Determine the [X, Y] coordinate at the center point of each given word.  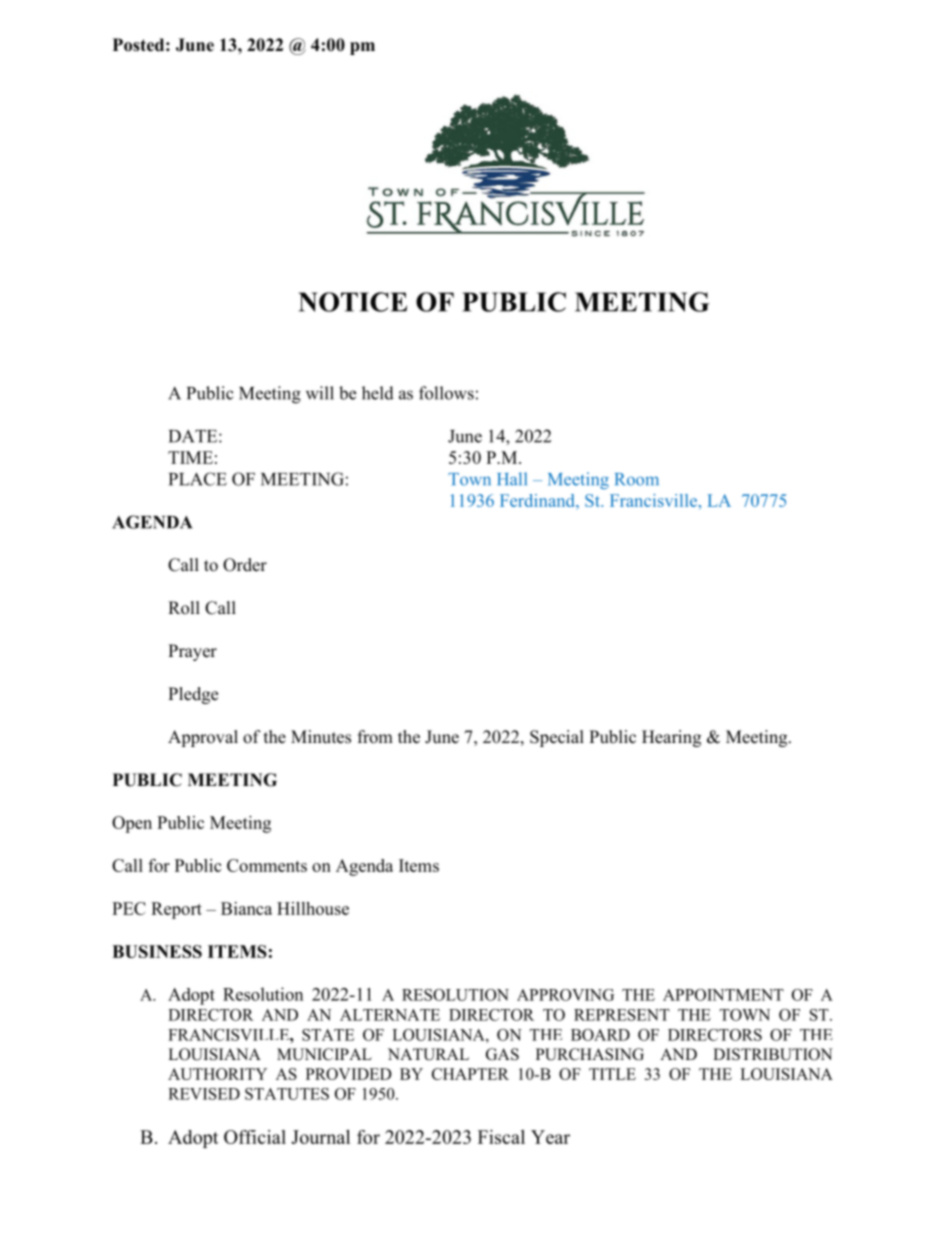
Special [557, 738]
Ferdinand [538, 500]
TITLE [612, 1074]
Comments [267, 865]
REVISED [204, 1094]
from [375, 737]
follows [446, 393]
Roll [184, 608]
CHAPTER [470, 1074]
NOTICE [353, 302]
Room [637, 479]
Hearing [671, 738]
